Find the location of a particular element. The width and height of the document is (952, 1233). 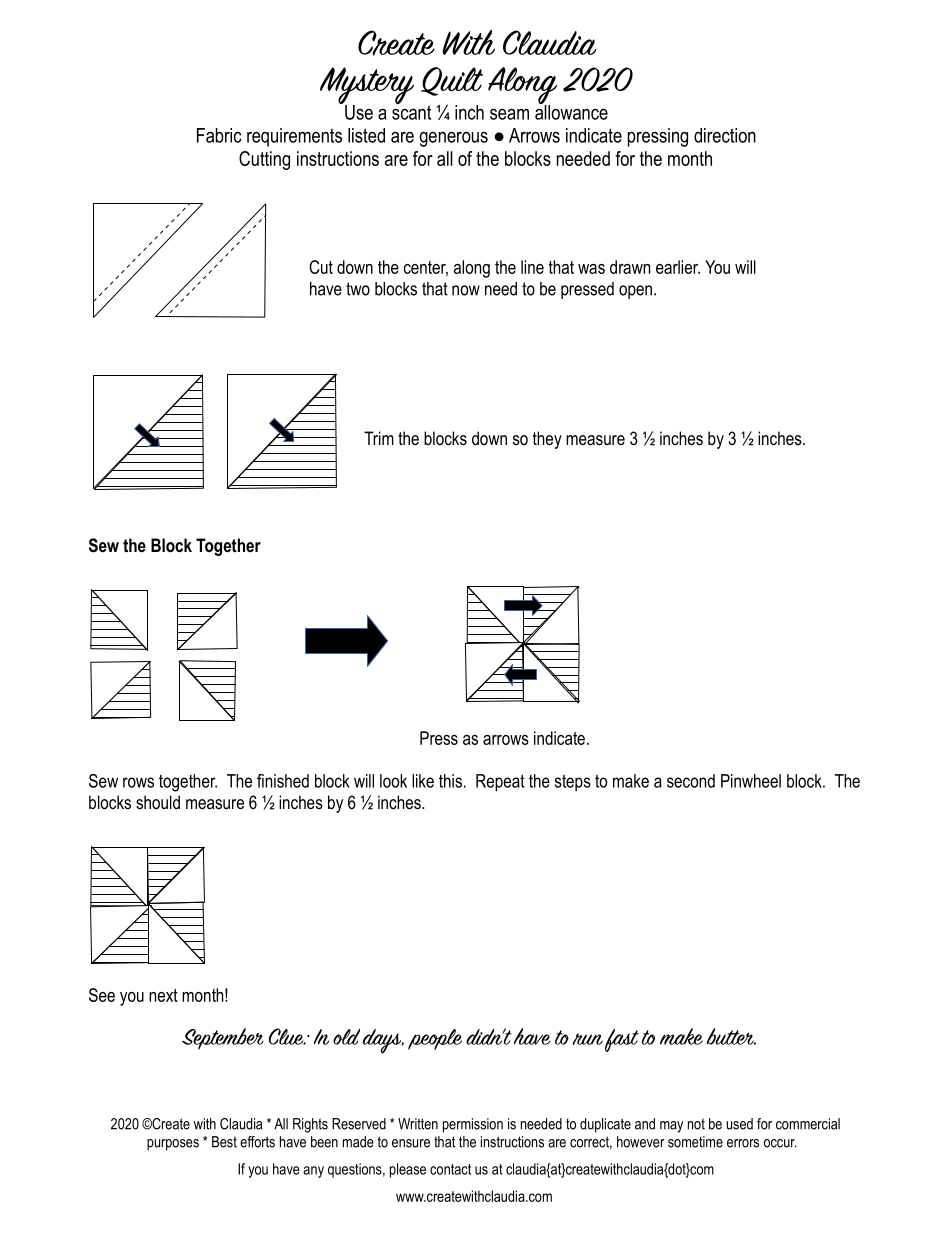

two is located at coordinates (358, 289).
